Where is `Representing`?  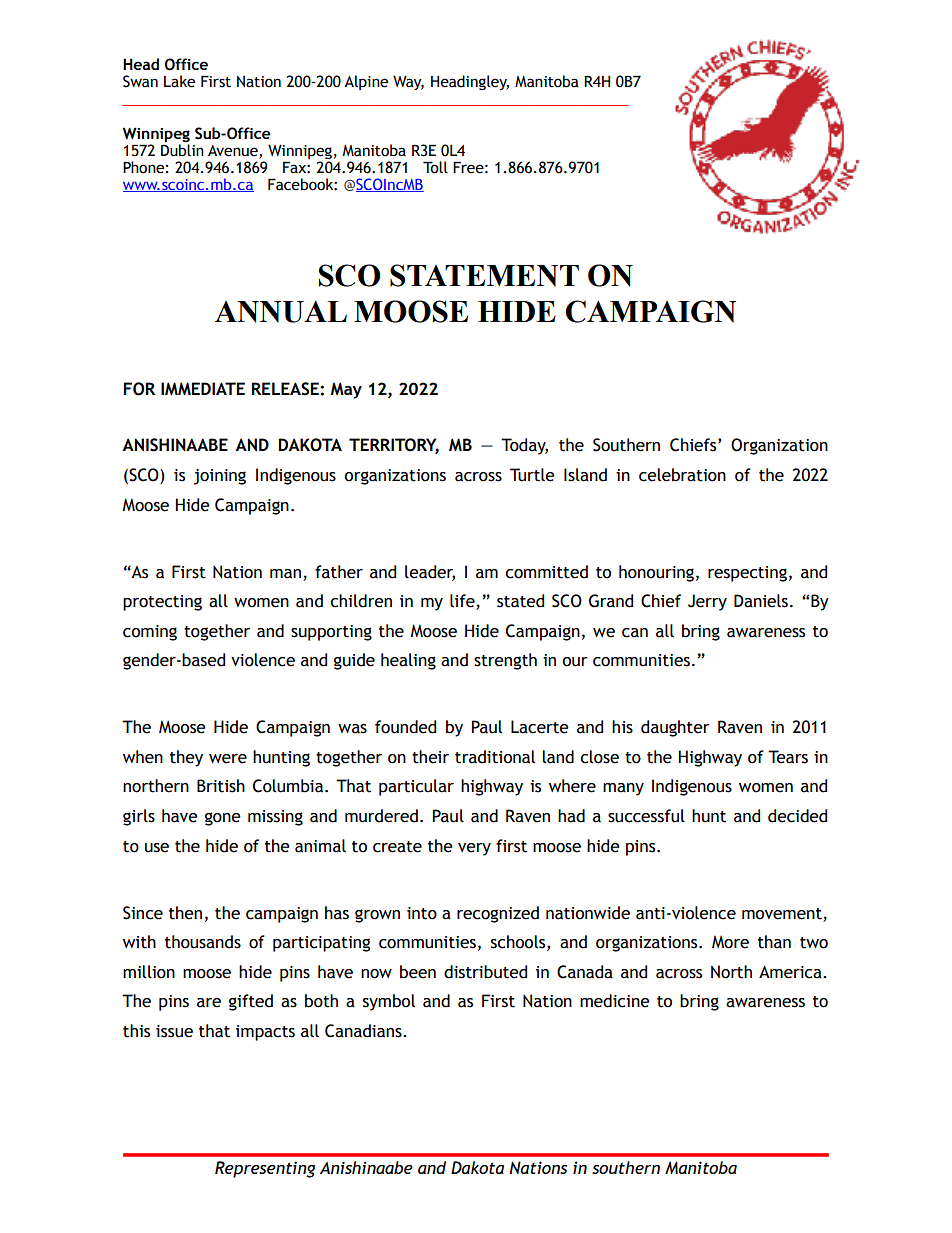
Representing is located at coordinates (265, 1169).
